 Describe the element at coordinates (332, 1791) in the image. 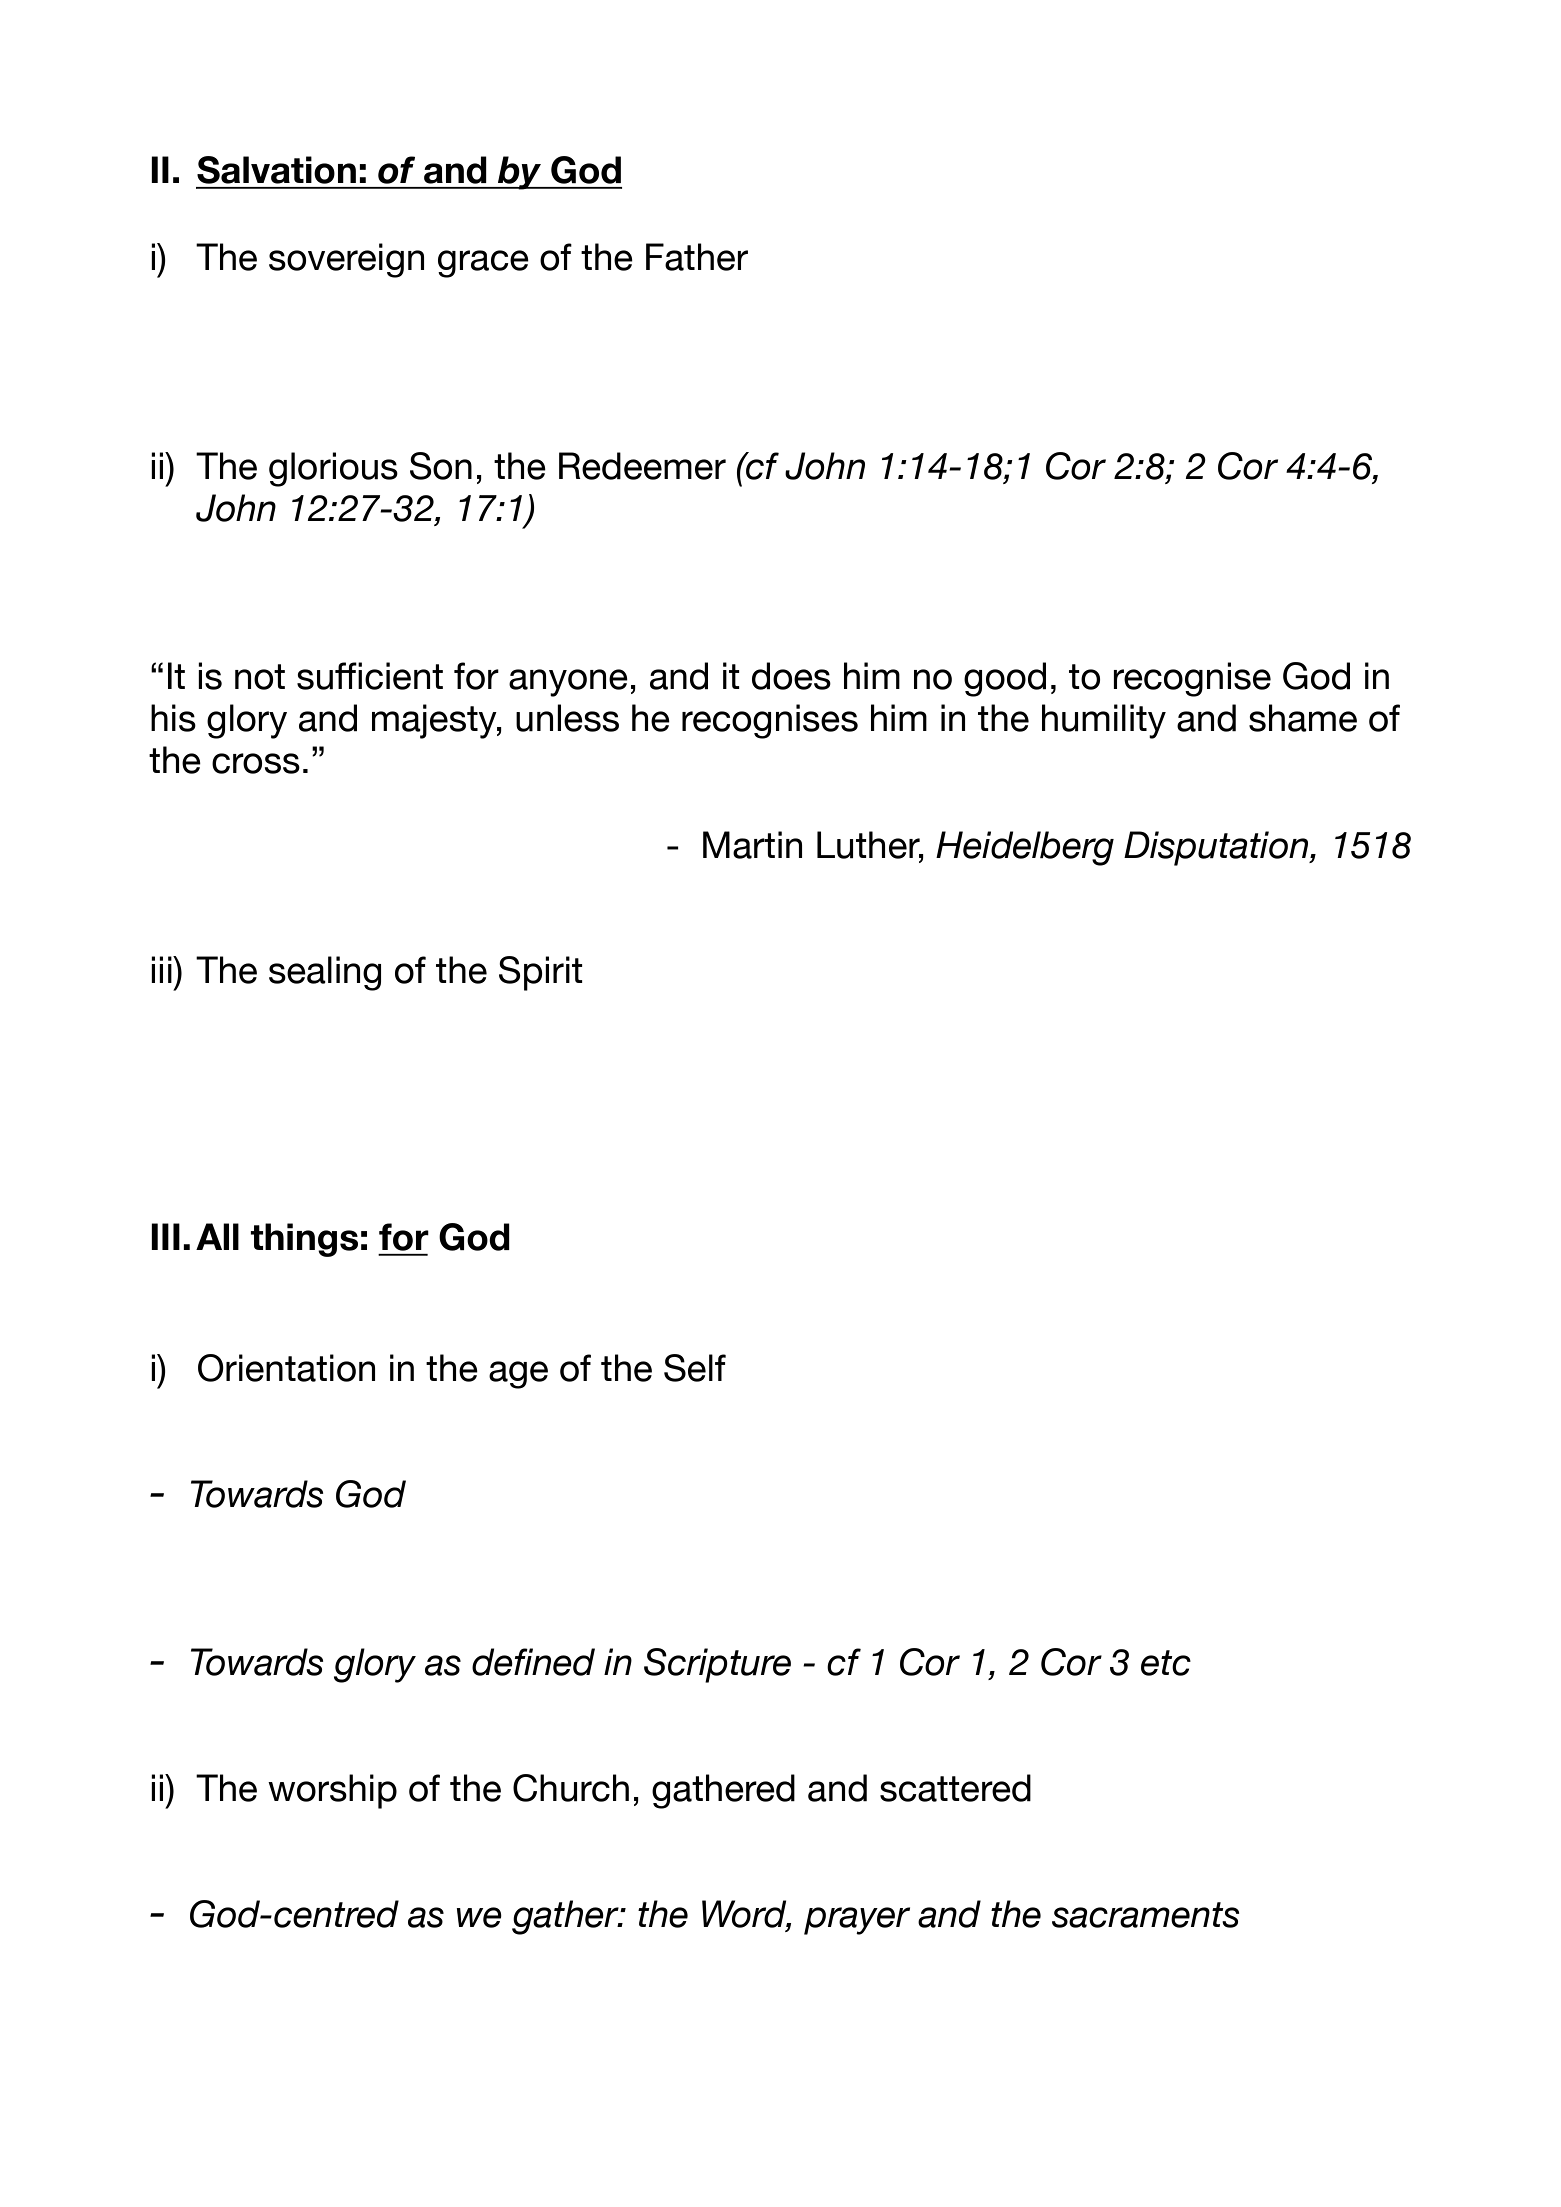

I see `worship` at that location.
